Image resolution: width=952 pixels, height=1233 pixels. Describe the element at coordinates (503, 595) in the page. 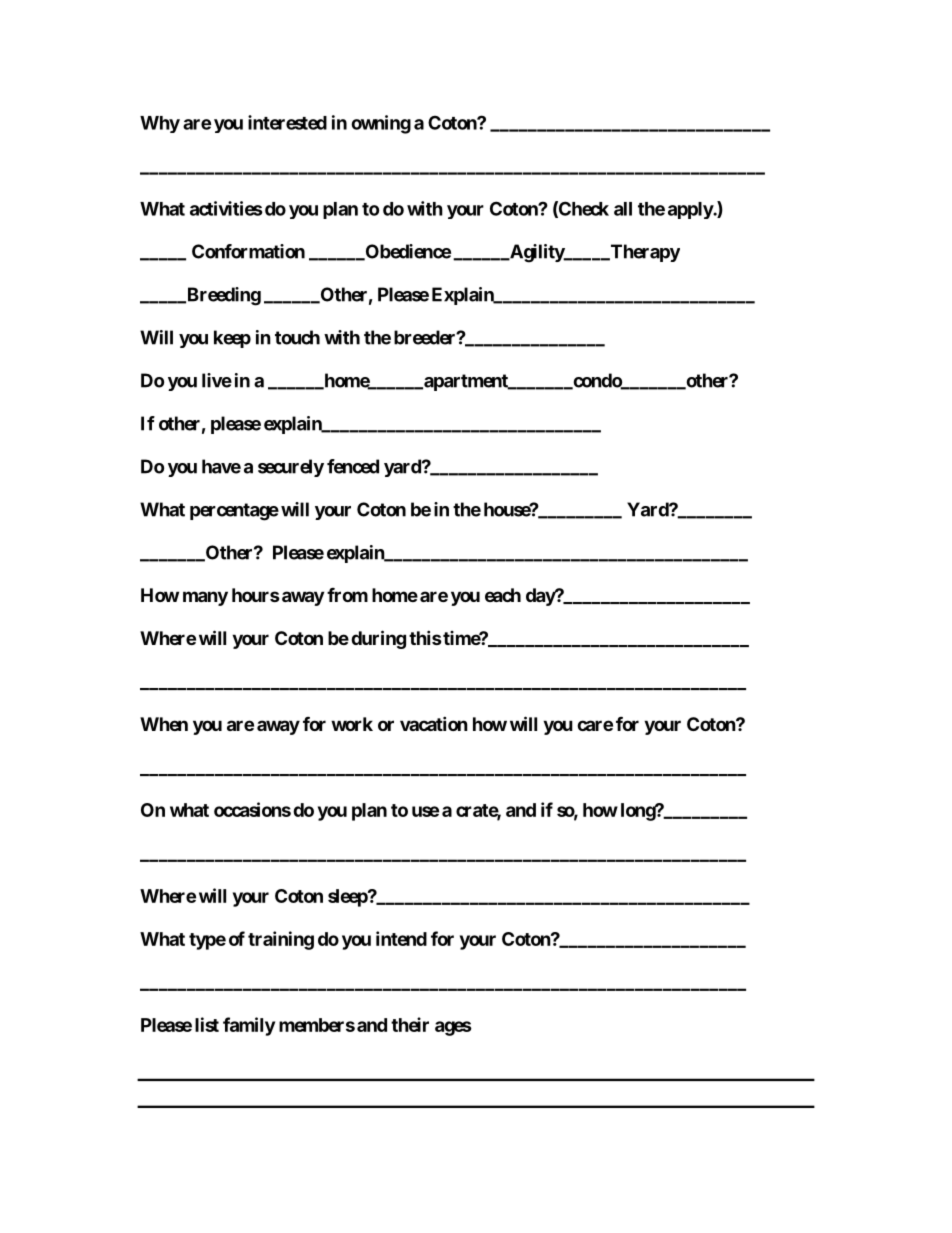

I see `each` at that location.
